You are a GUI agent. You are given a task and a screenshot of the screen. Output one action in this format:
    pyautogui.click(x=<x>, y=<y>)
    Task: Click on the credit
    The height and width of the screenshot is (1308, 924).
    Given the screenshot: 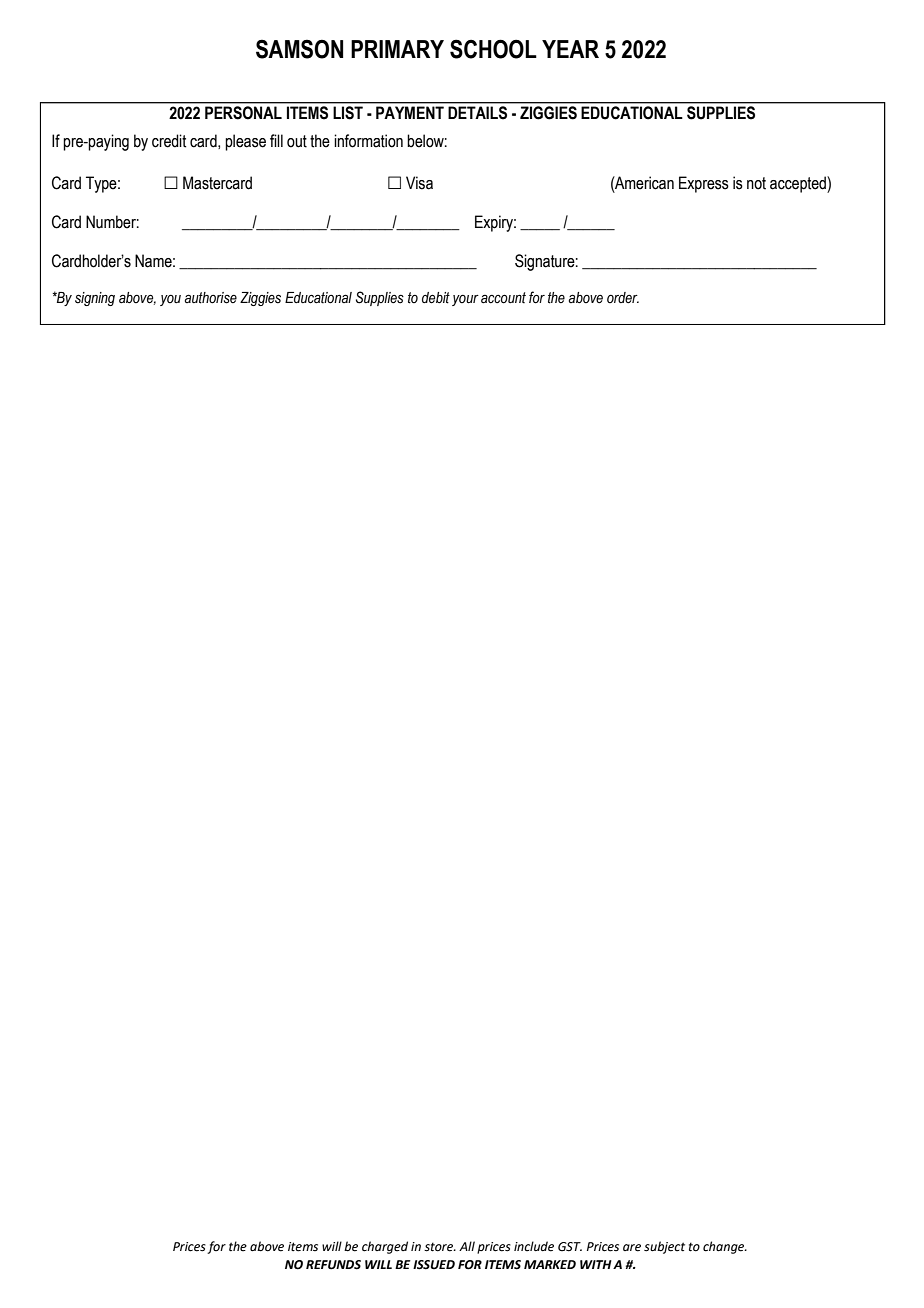 What is the action you would take?
    pyautogui.click(x=169, y=141)
